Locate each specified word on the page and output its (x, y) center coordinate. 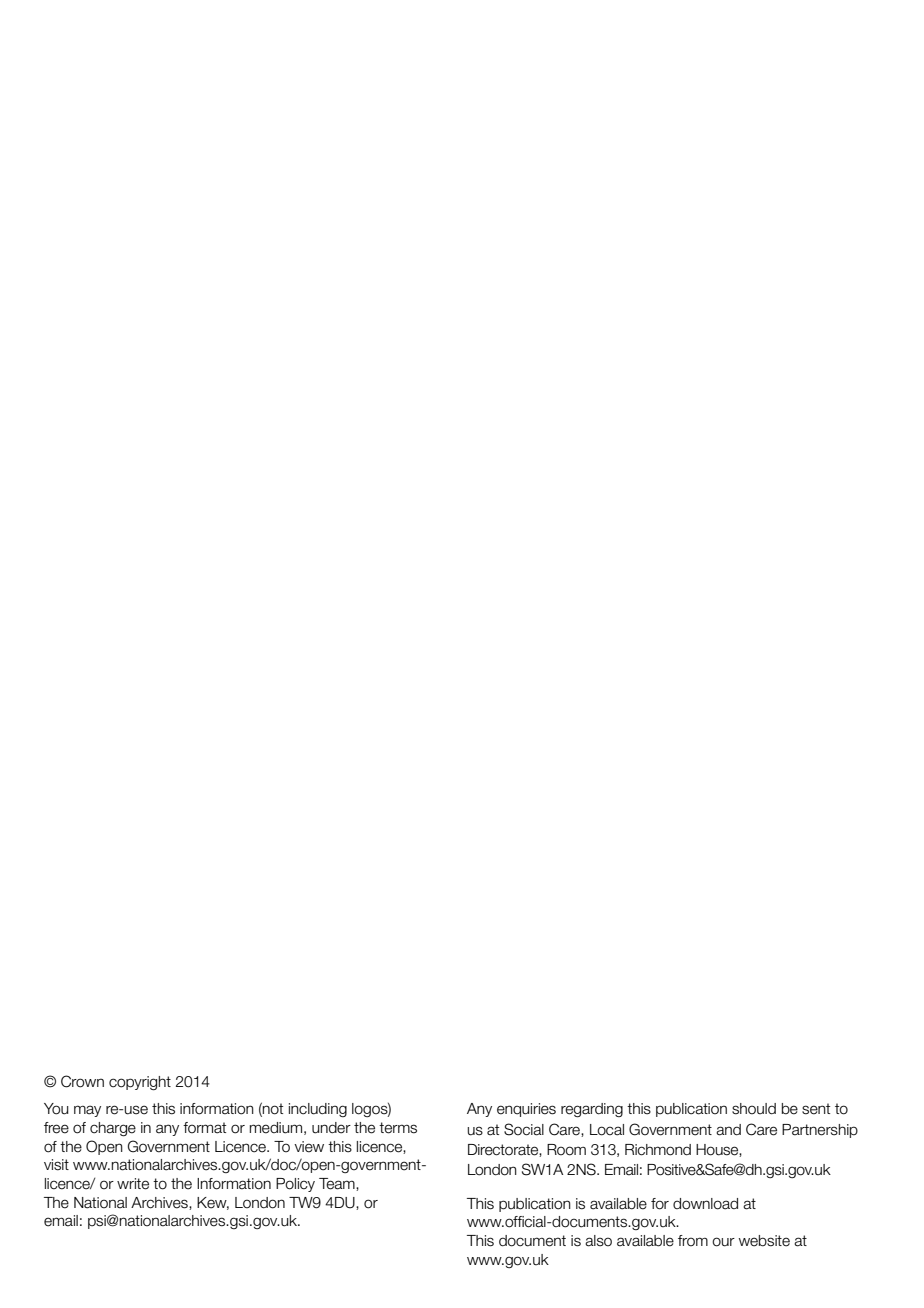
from (693, 1241)
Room (566, 1150)
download (705, 1204)
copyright (140, 1083)
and (728, 1130)
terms (398, 1128)
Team (338, 1184)
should (754, 1109)
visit (56, 1165)
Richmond (658, 1150)
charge (113, 1129)
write (133, 1184)
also (598, 1241)
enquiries (526, 1110)
